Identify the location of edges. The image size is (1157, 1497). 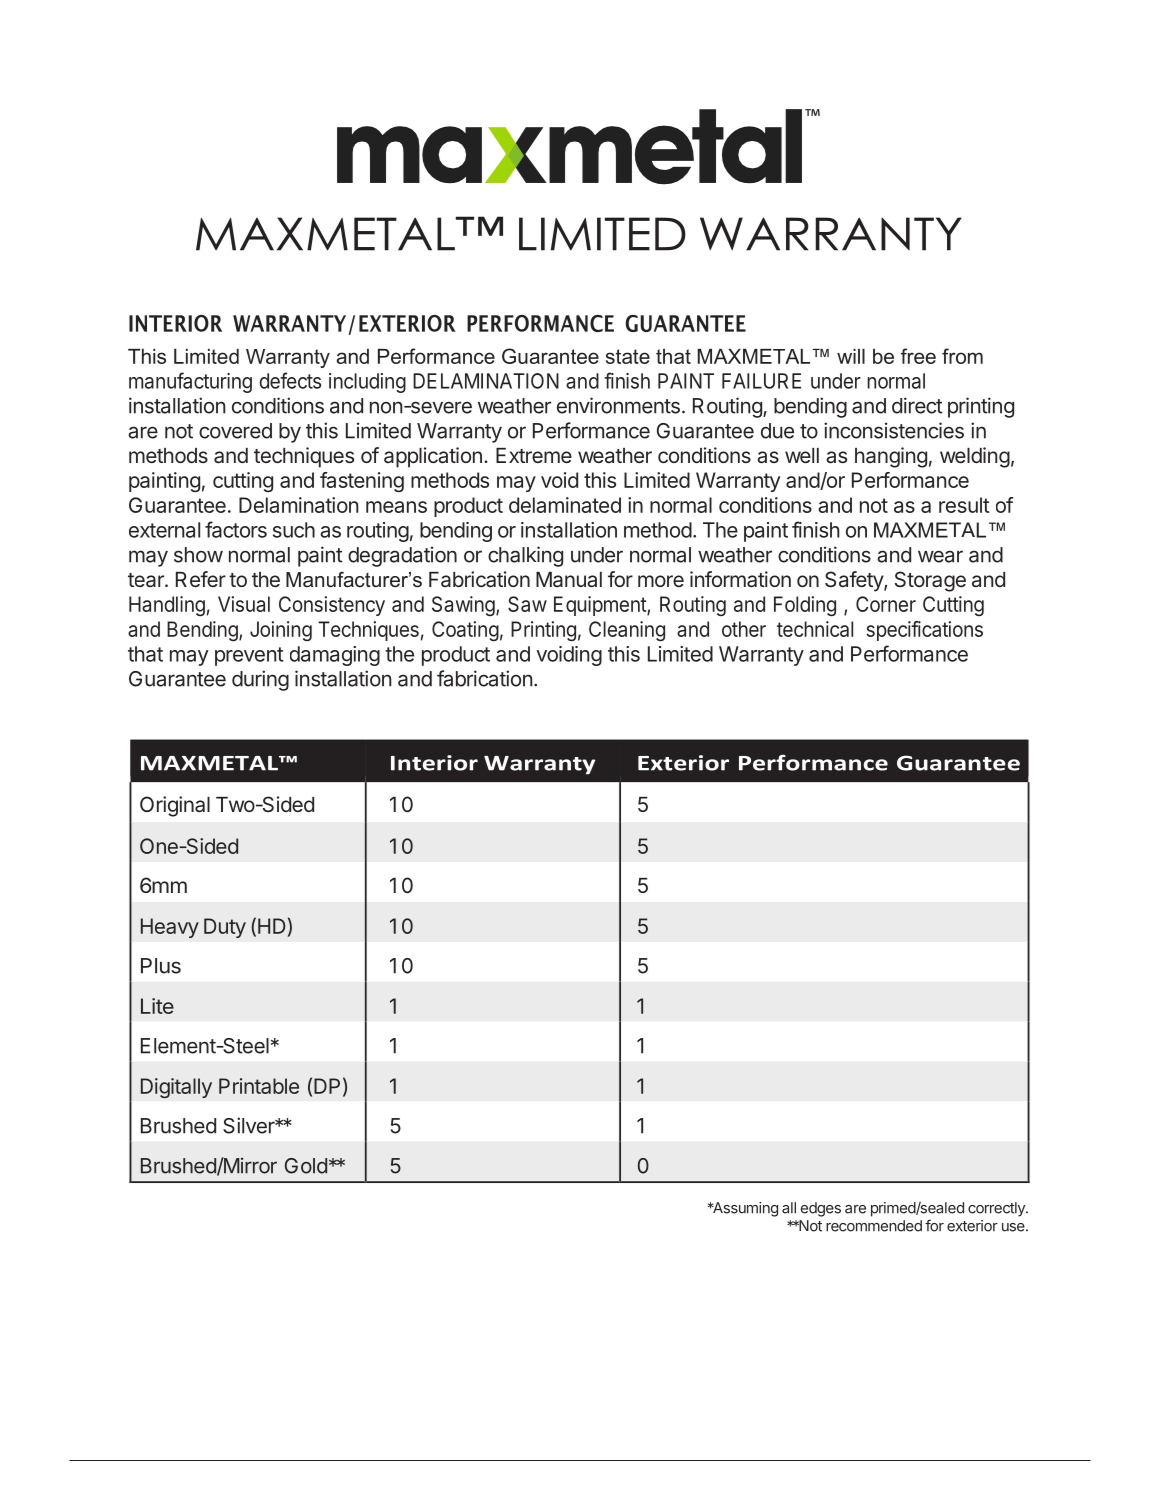
(821, 1209).
